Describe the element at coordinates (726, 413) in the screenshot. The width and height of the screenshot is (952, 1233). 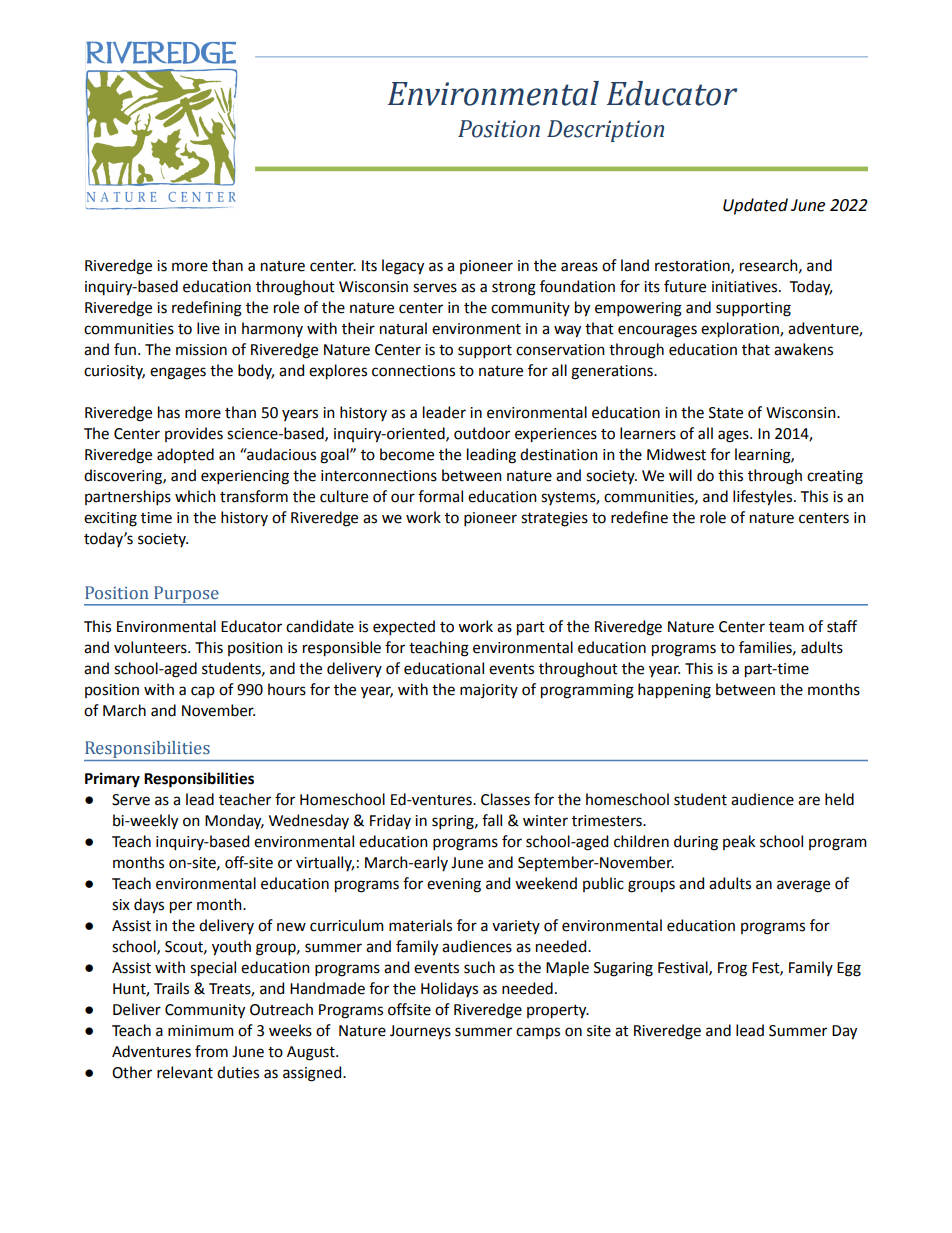
I see `State` at that location.
